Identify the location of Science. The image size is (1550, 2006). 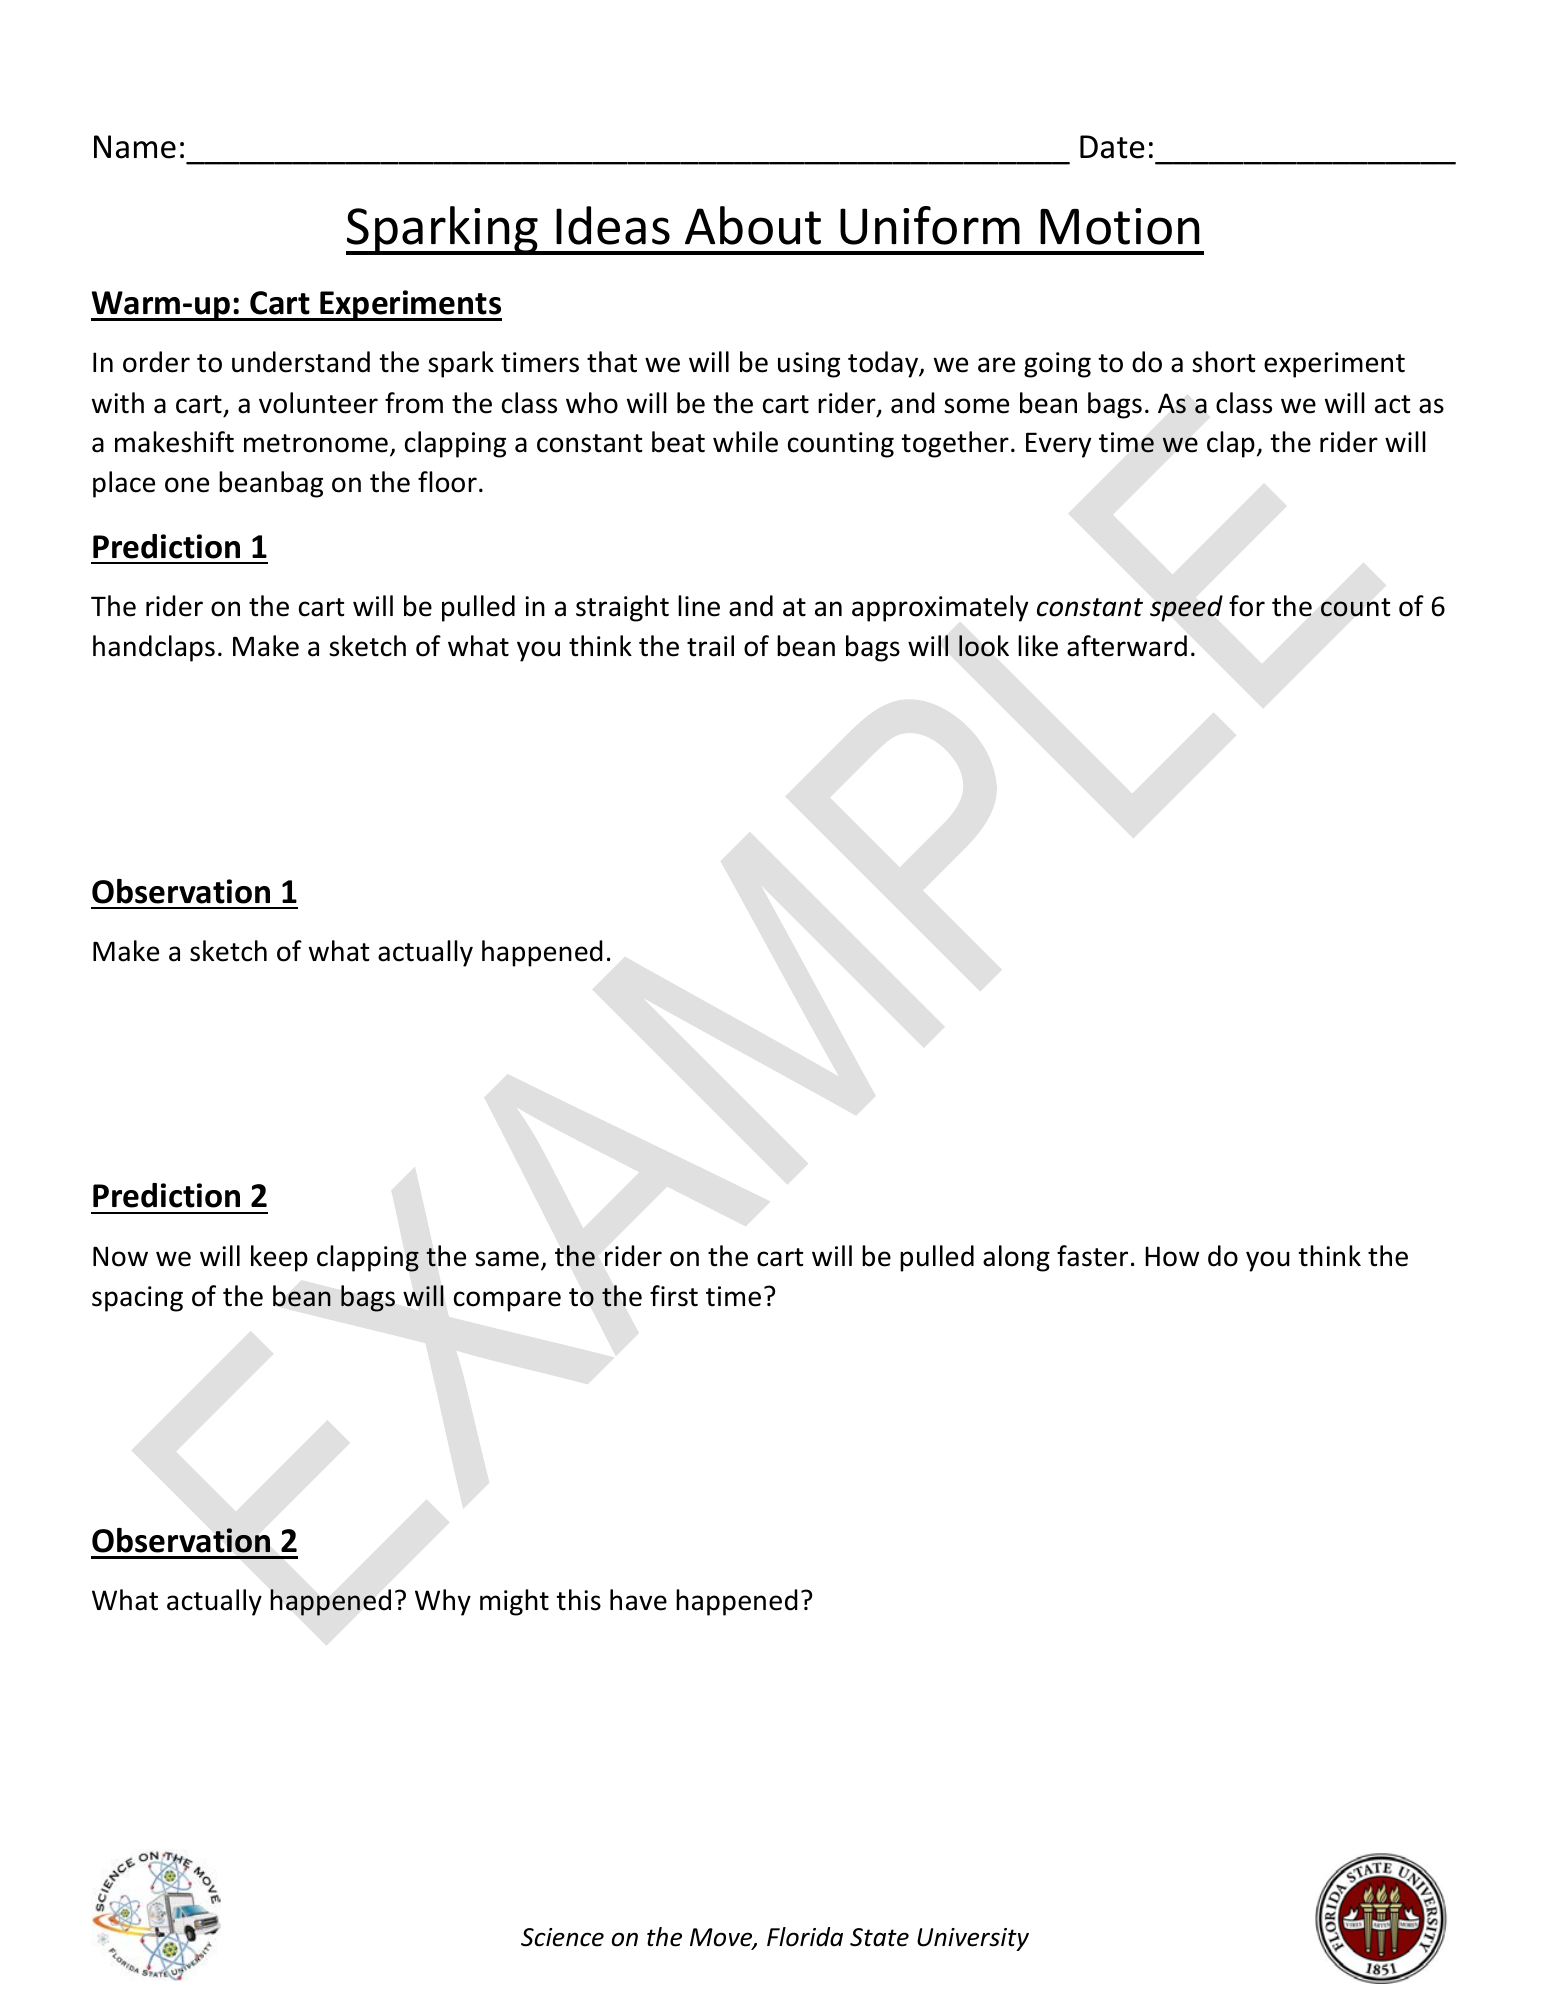
(562, 1937).
